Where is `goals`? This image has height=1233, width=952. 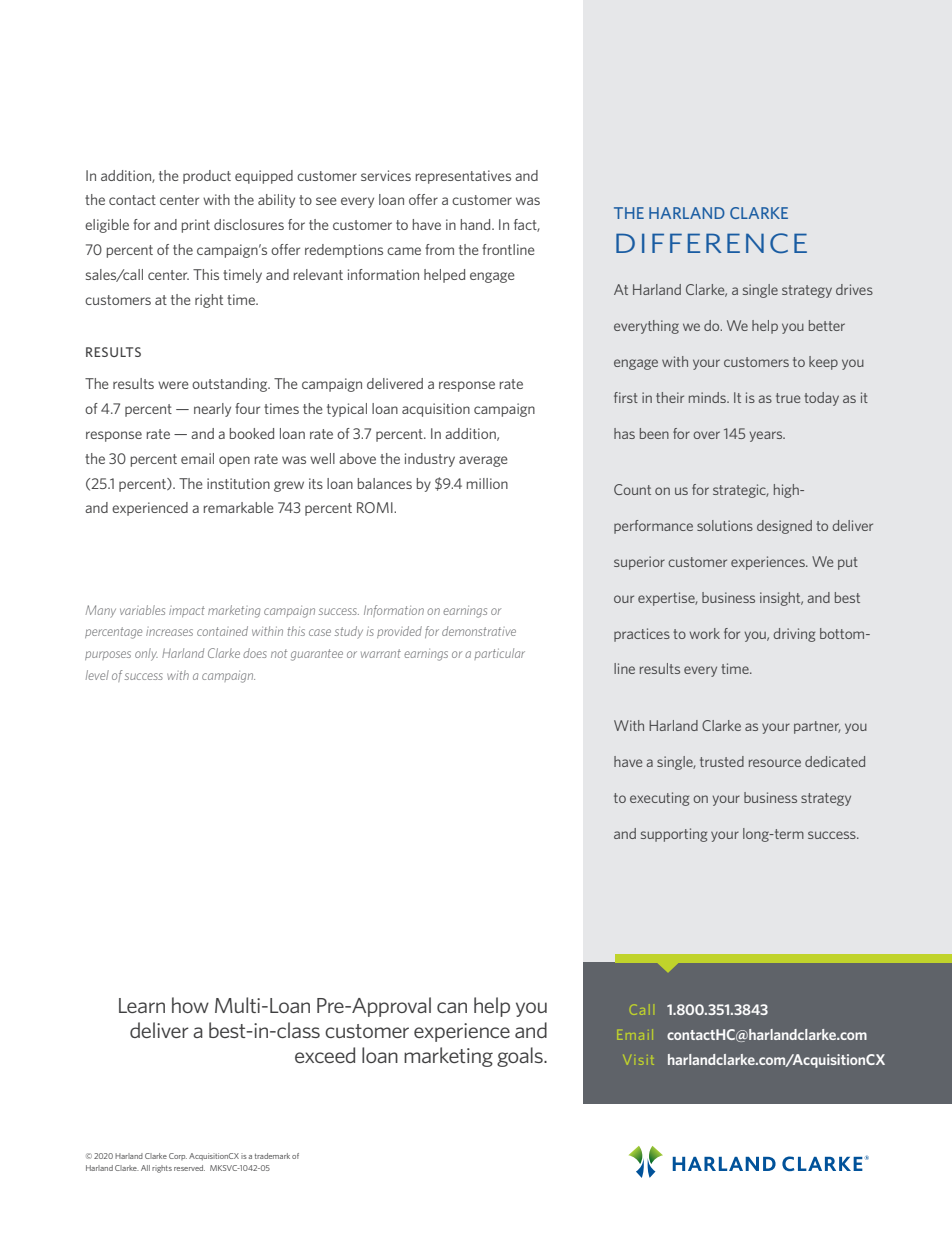
goals is located at coordinates (521, 1057).
